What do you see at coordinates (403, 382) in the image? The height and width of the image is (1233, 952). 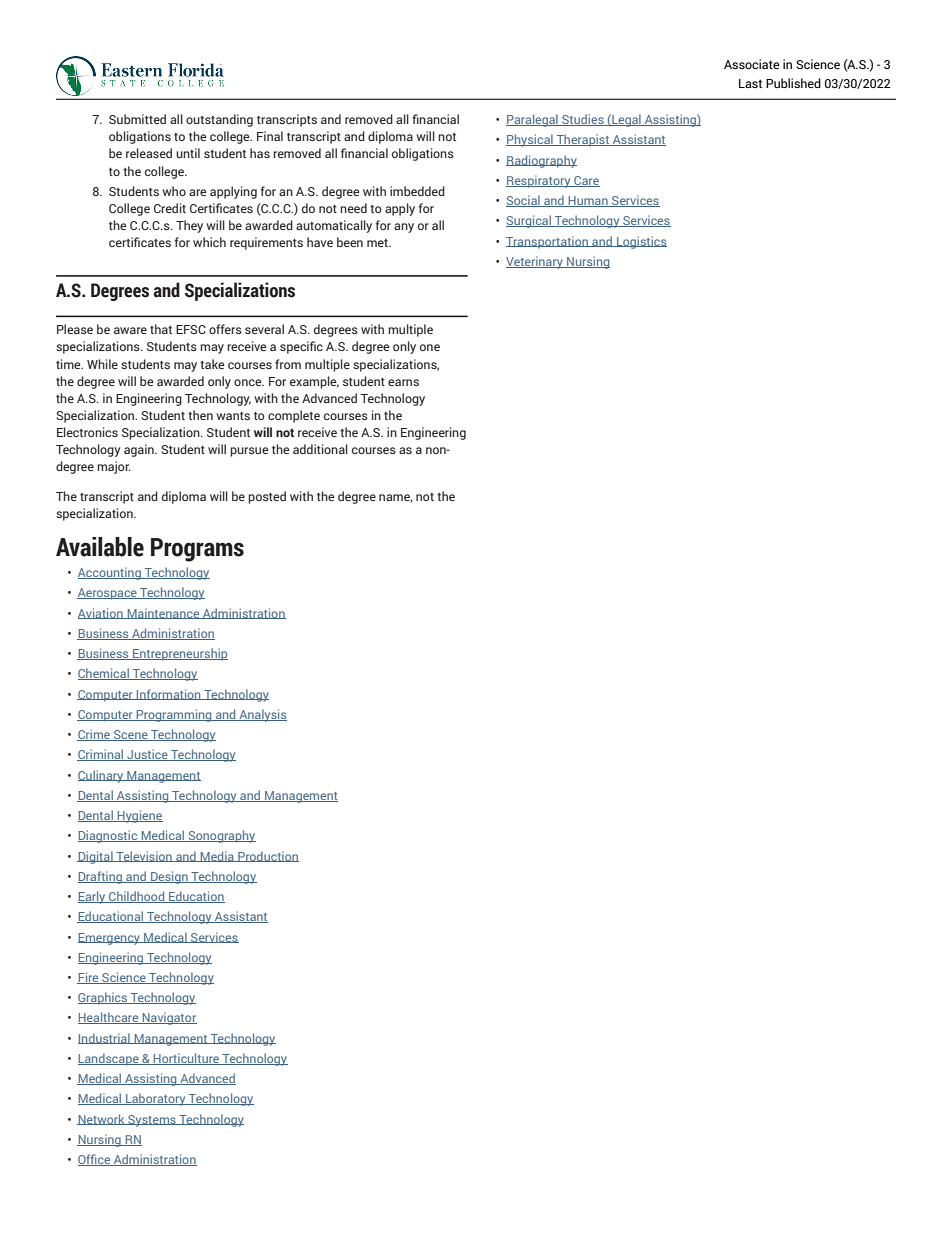 I see `earns` at bounding box center [403, 382].
